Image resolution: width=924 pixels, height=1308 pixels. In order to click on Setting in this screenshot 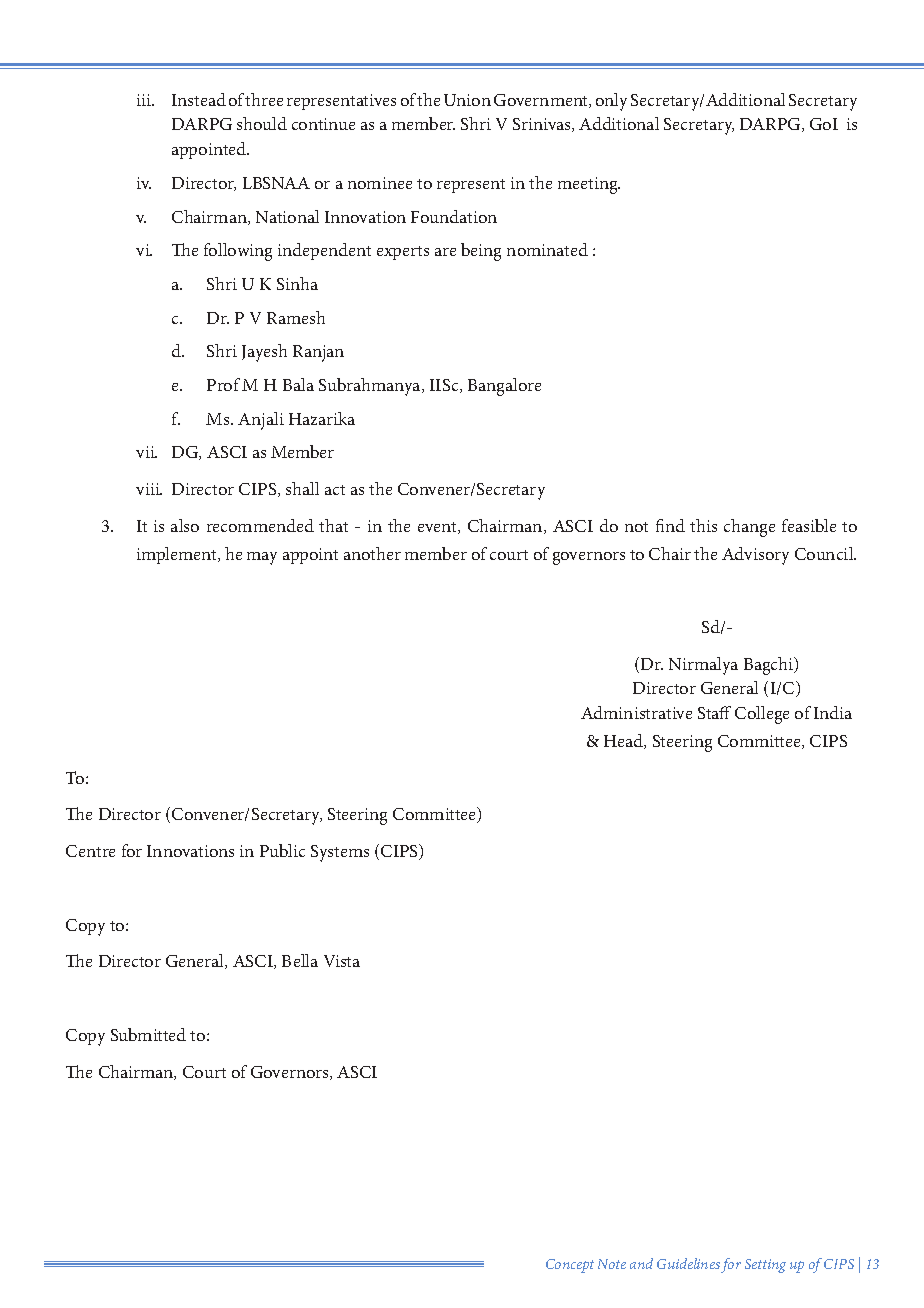, I will do `click(765, 1266)`.
